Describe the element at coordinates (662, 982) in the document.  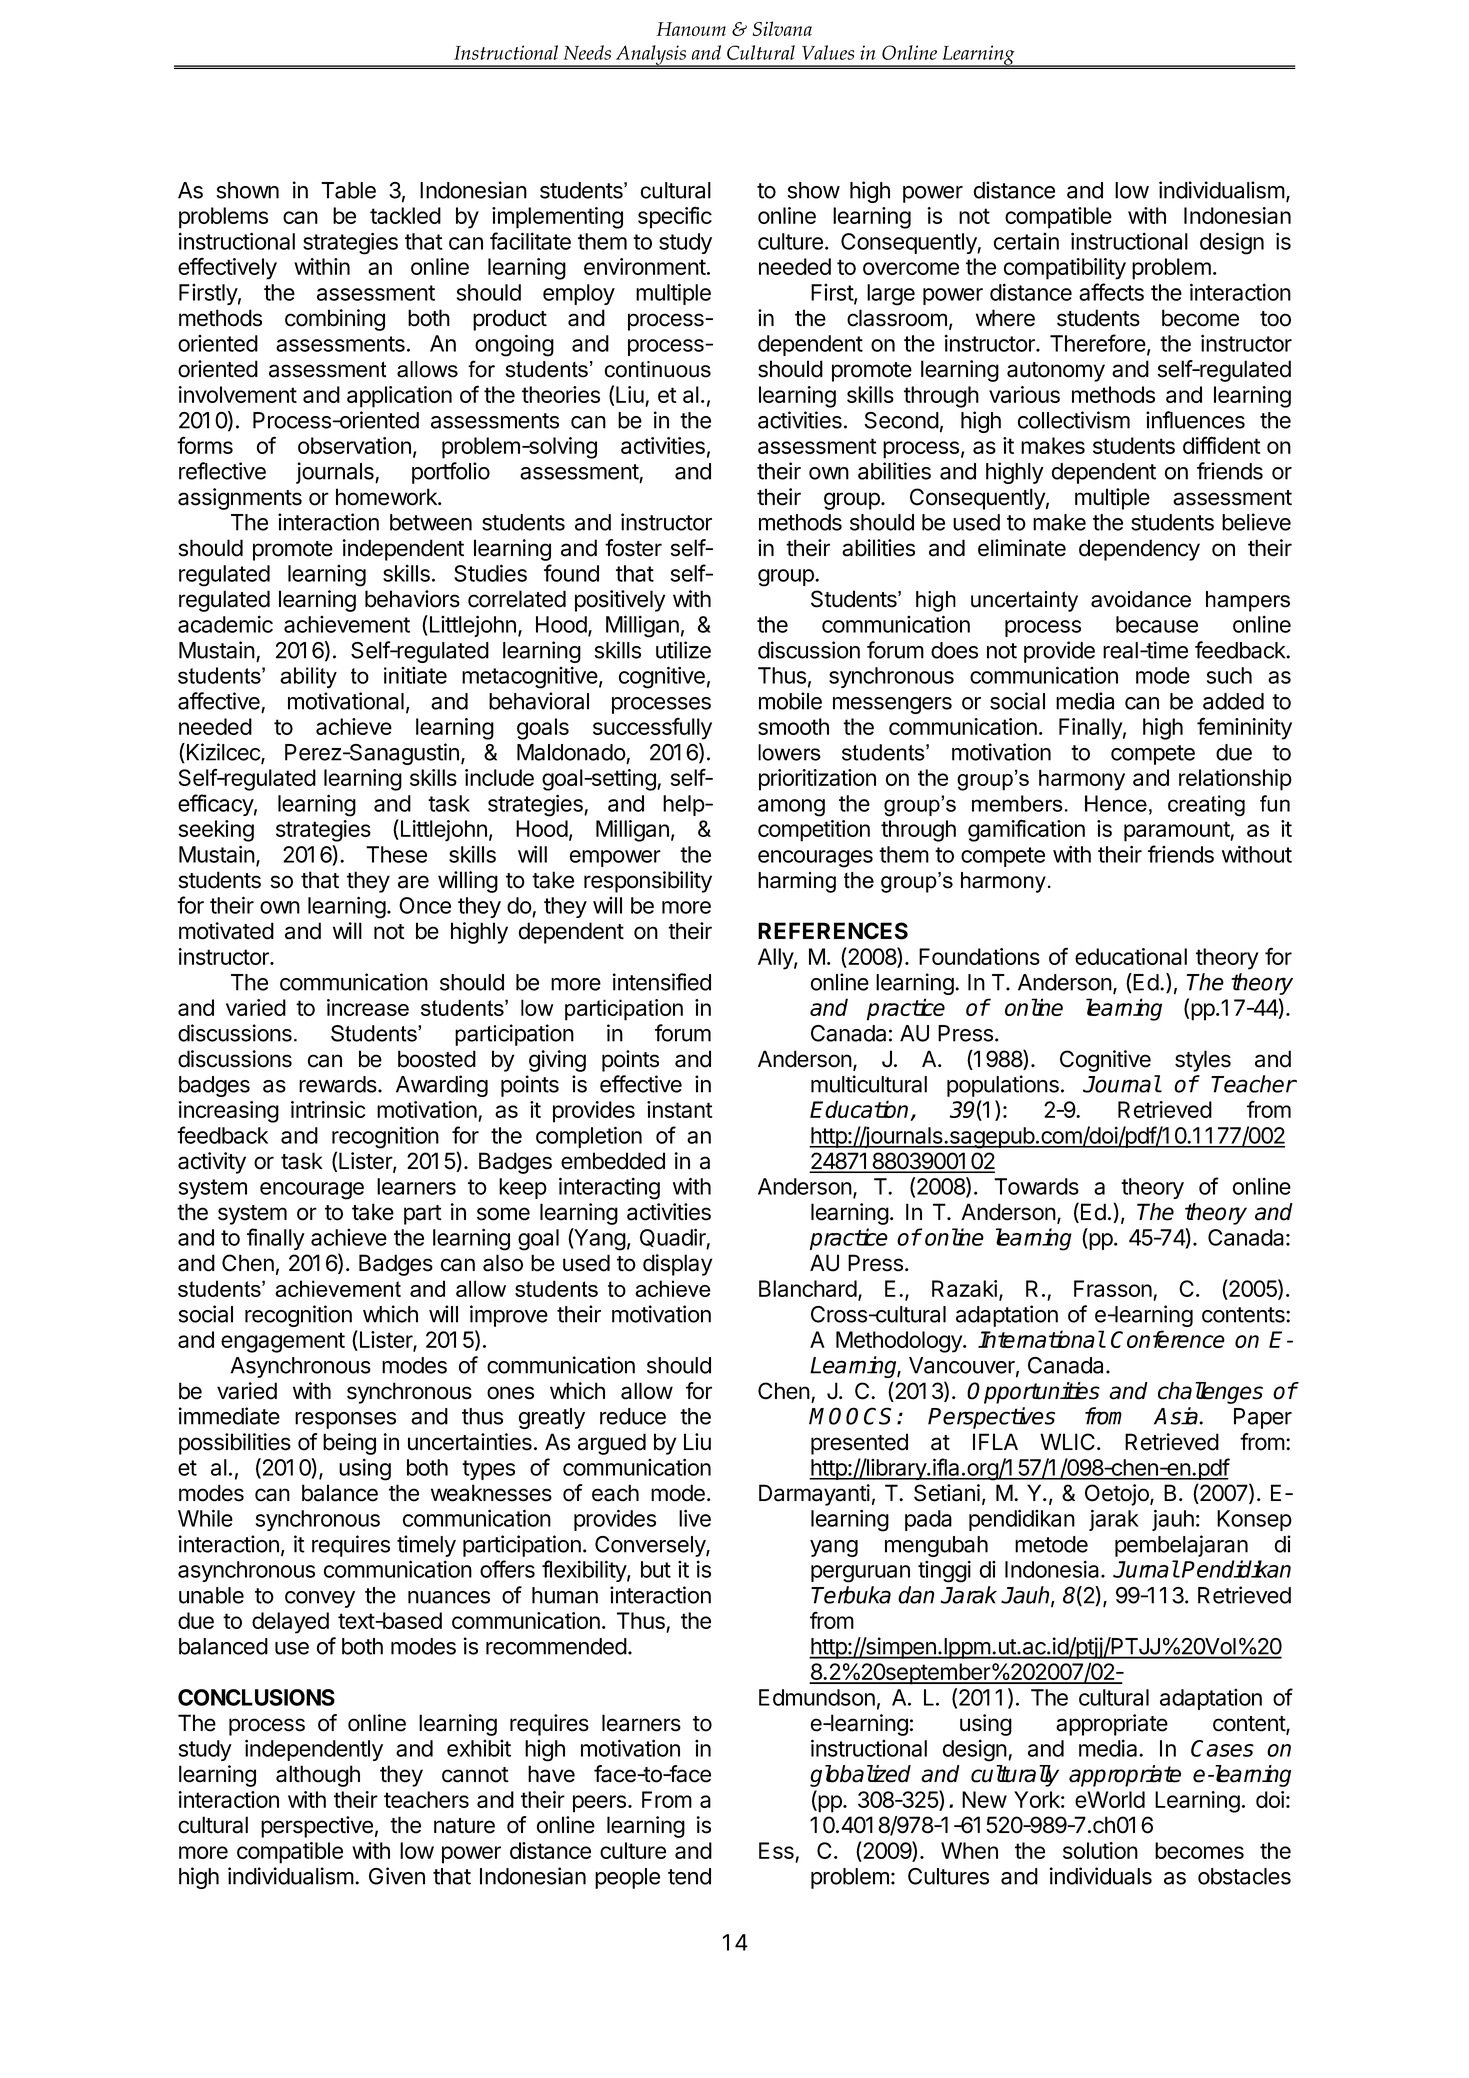
I see `intensified` at that location.
